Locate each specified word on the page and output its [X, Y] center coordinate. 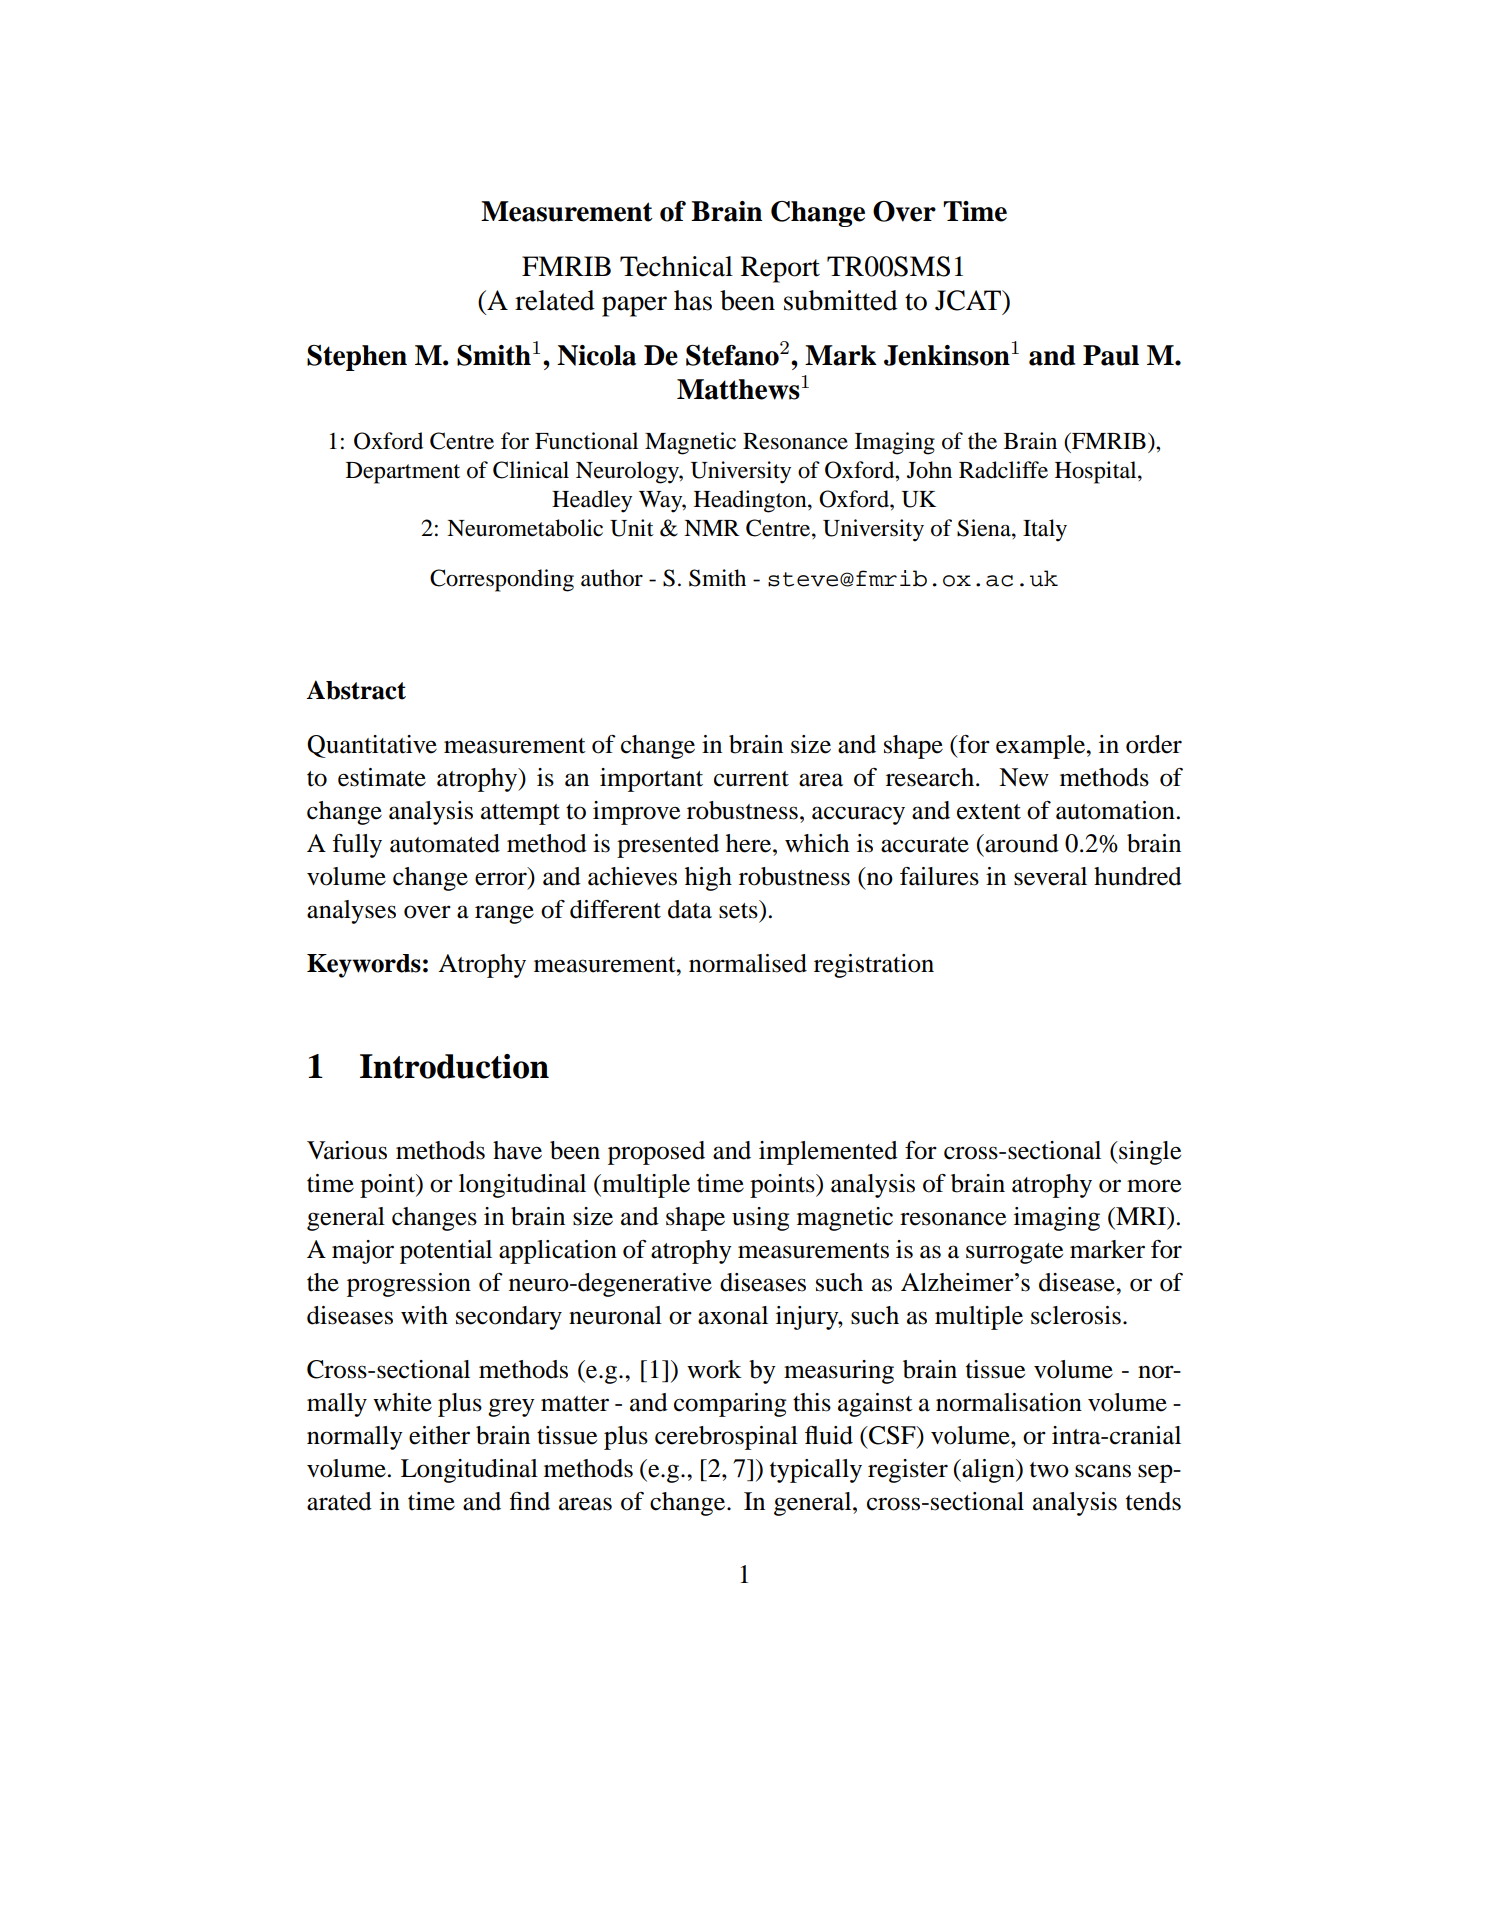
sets [739, 909]
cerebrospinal [726, 1438]
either [439, 1435]
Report [780, 269]
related [555, 300]
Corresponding [502, 580]
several [1050, 876]
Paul [1111, 355]
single [1149, 1153]
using [760, 1219]
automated [445, 843]
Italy [1045, 530]
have [517, 1150]
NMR [712, 528]
